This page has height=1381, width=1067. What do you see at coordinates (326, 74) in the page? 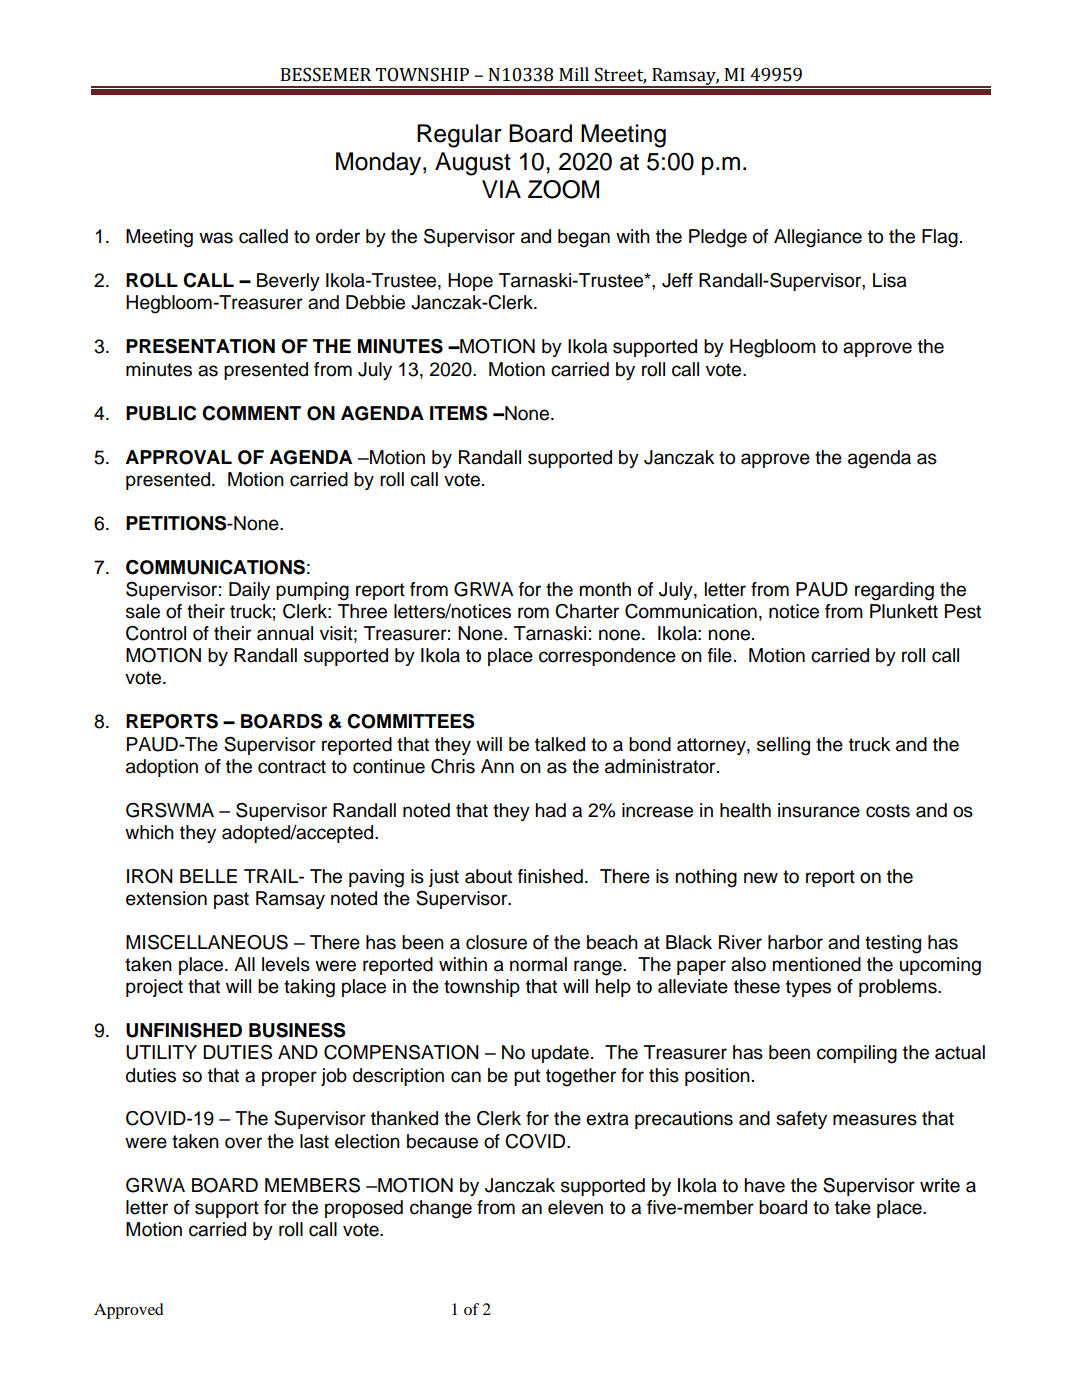
I see `BESSEMER` at bounding box center [326, 74].
